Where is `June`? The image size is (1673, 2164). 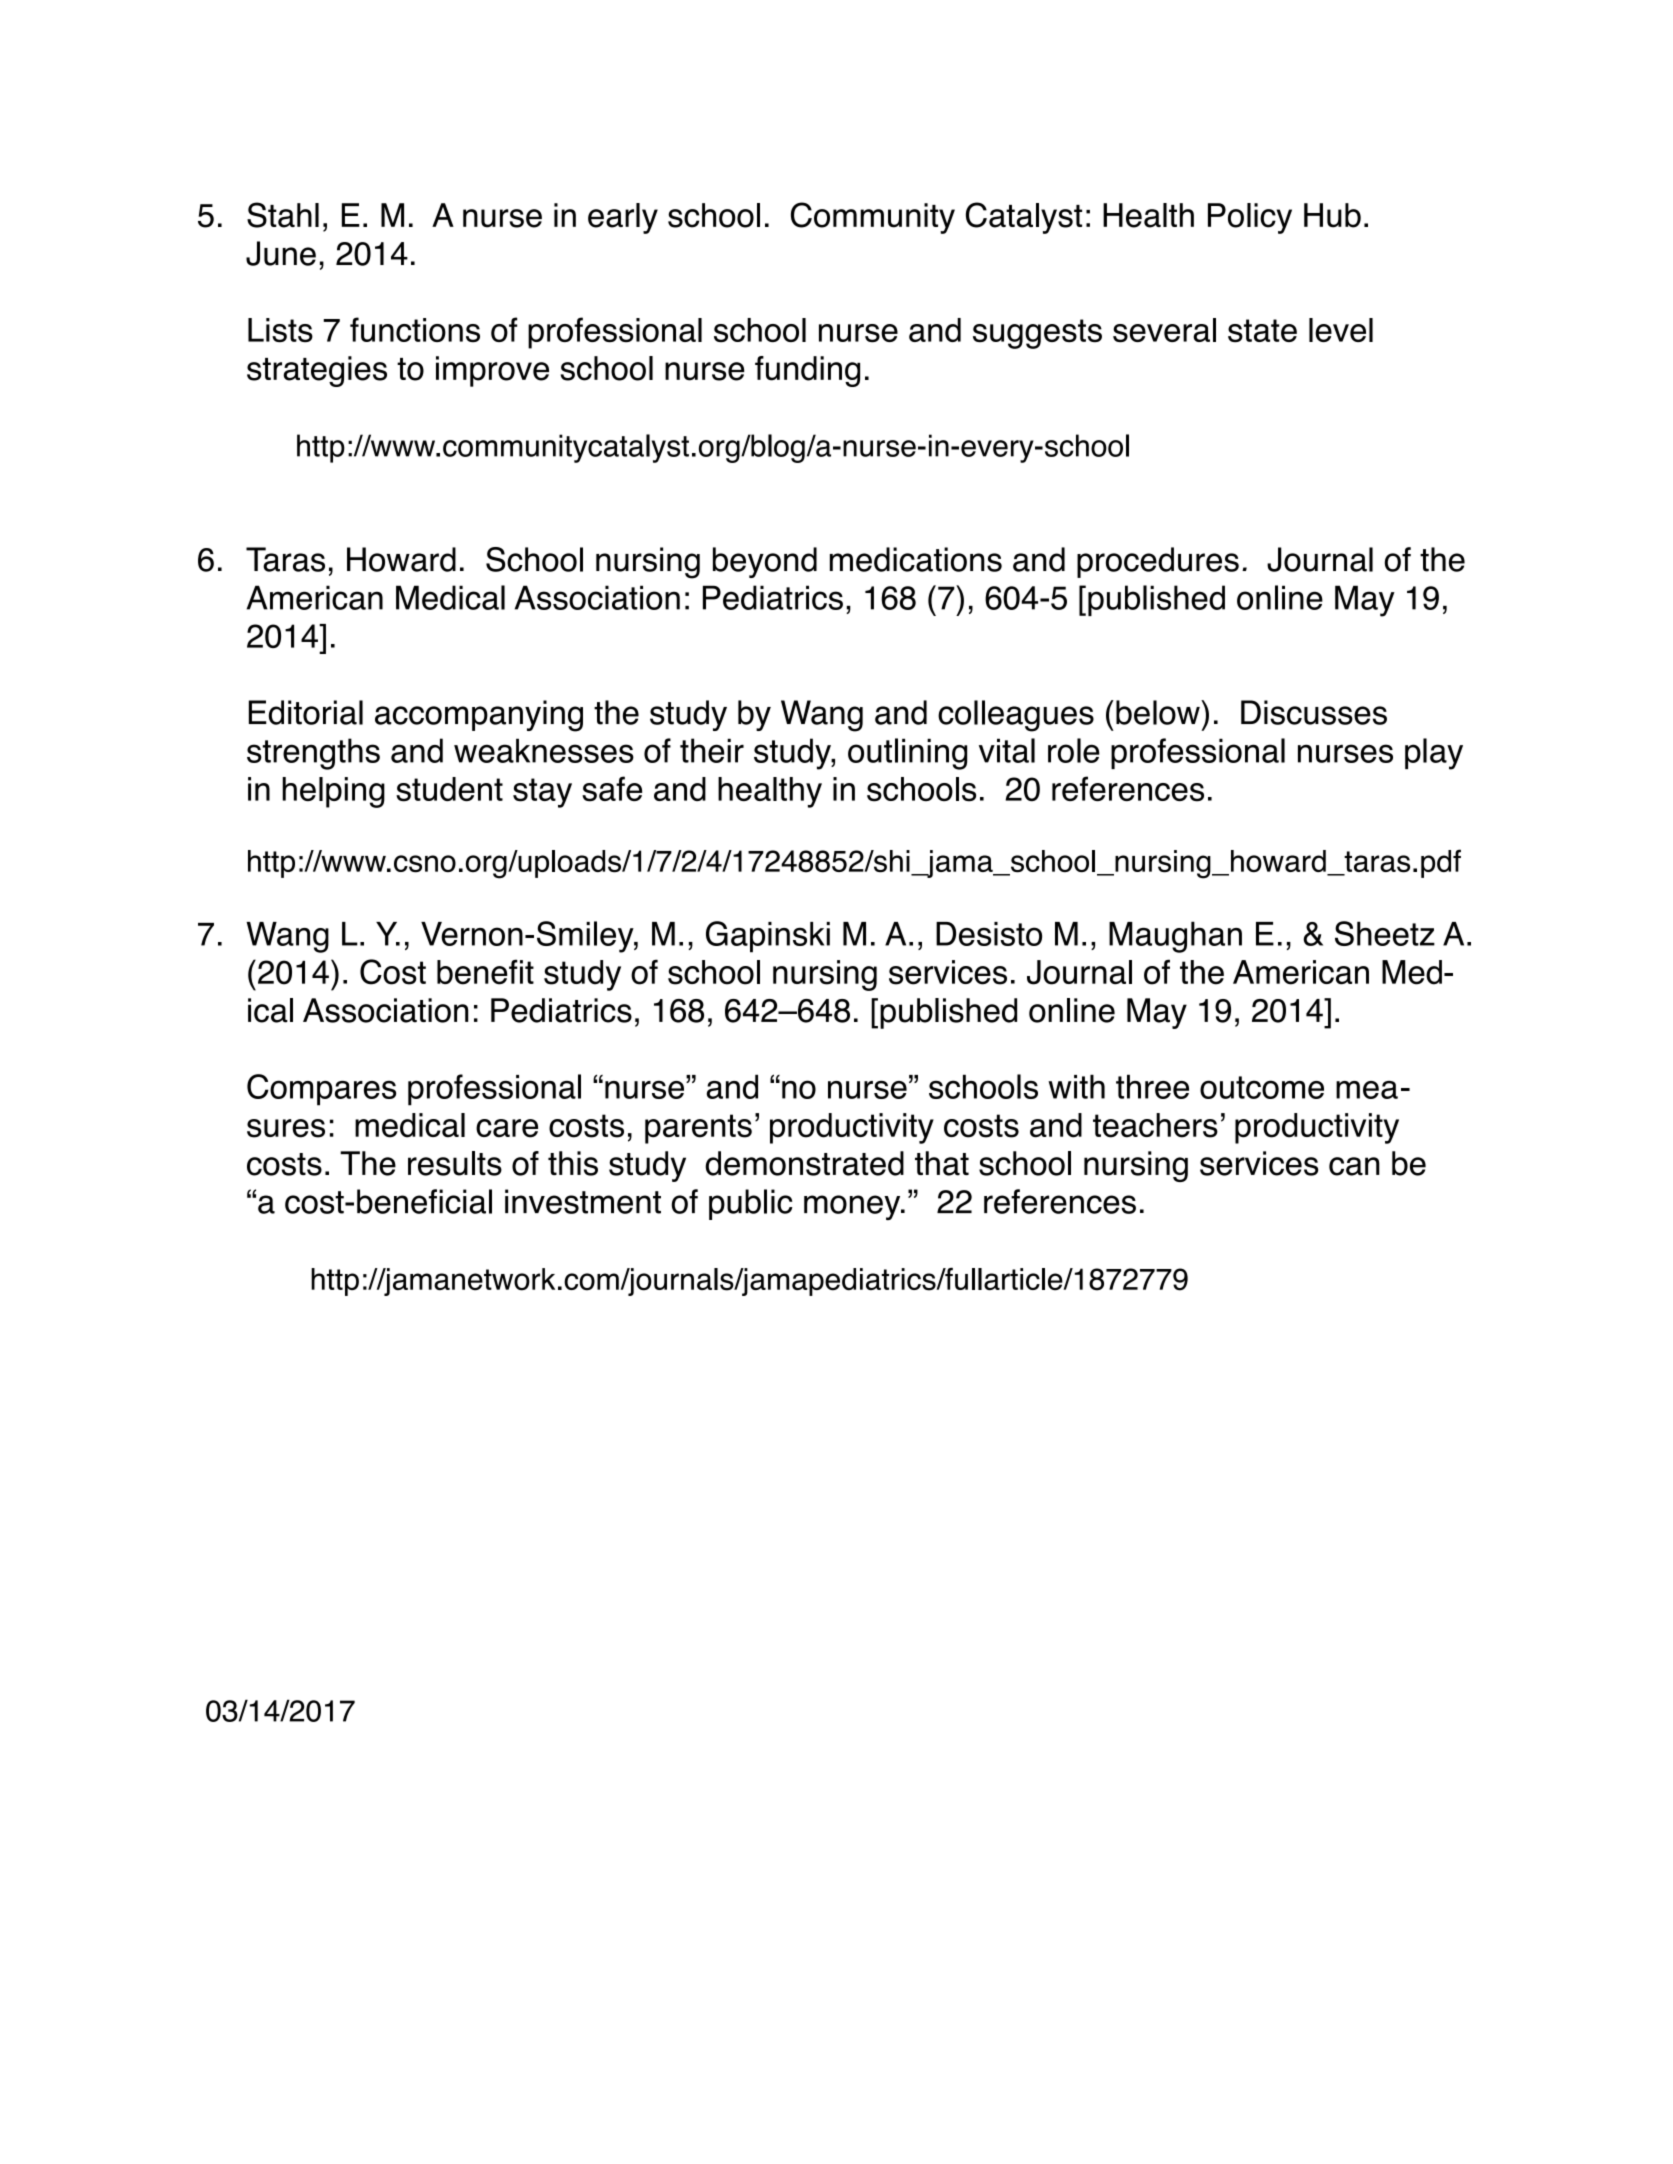
June is located at coordinates (281, 253).
